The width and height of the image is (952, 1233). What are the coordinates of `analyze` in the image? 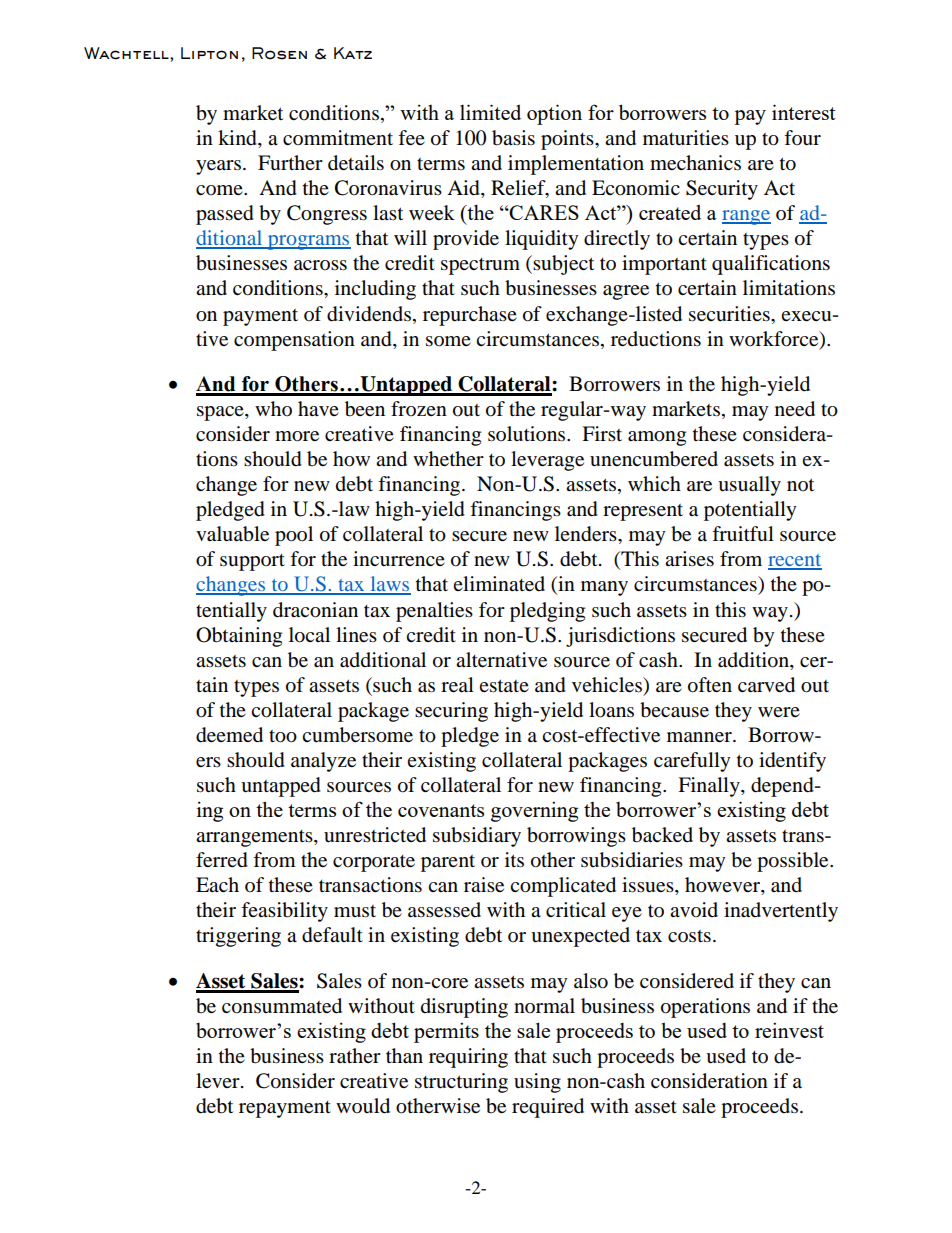 It's located at (323, 762).
